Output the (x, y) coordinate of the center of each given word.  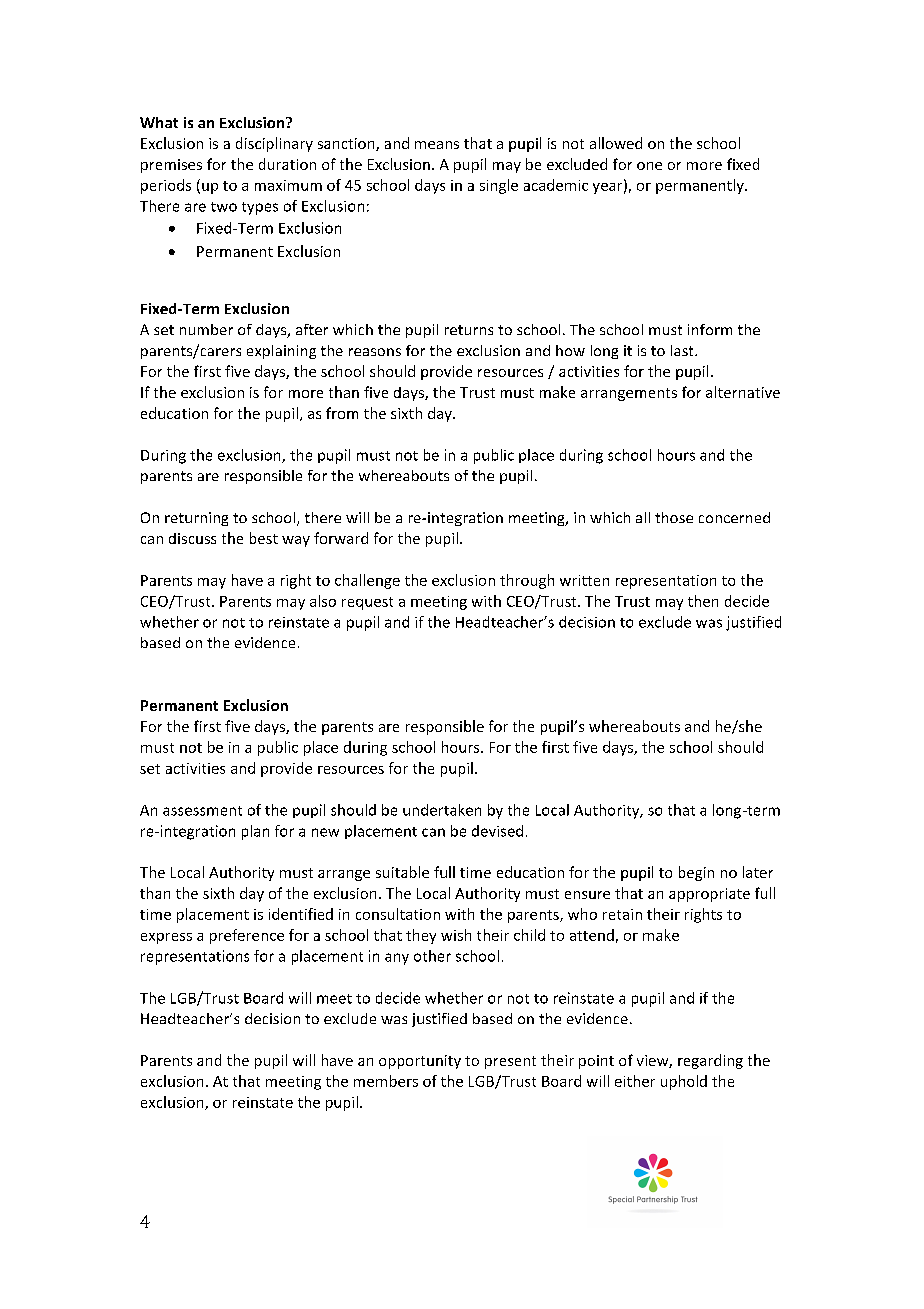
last (683, 350)
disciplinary (274, 144)
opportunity (420, 1062)
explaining (281, 352)
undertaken (442, 810)
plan (255, 832)
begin (696, 873)
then (703, 601)
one (649, 166)
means (437, 145)
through (527, 581)
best (264, 538)
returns (469, 330)
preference (247, 936)
